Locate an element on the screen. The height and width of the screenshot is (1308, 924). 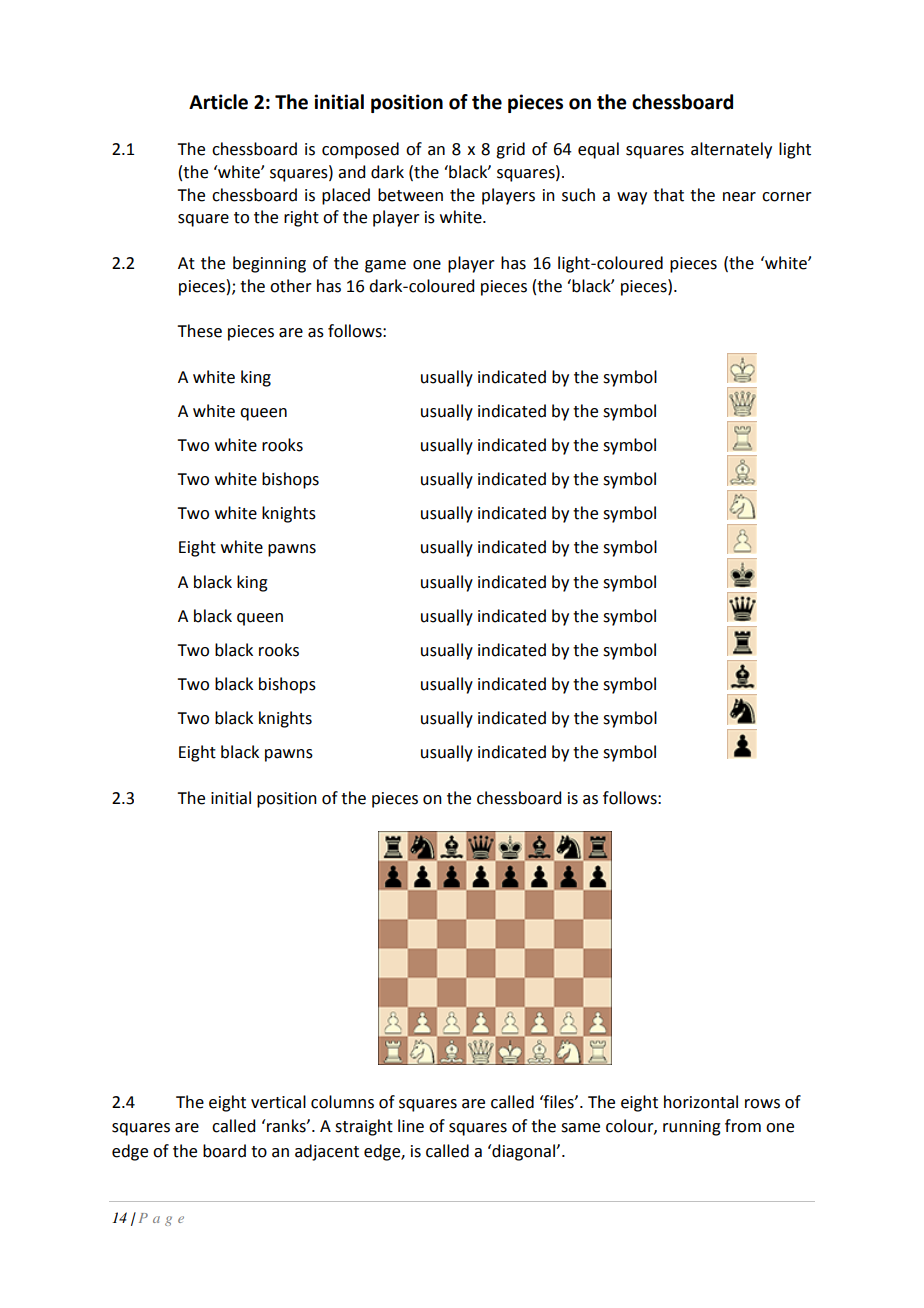
alternately is located at coordinates (731, 150).
